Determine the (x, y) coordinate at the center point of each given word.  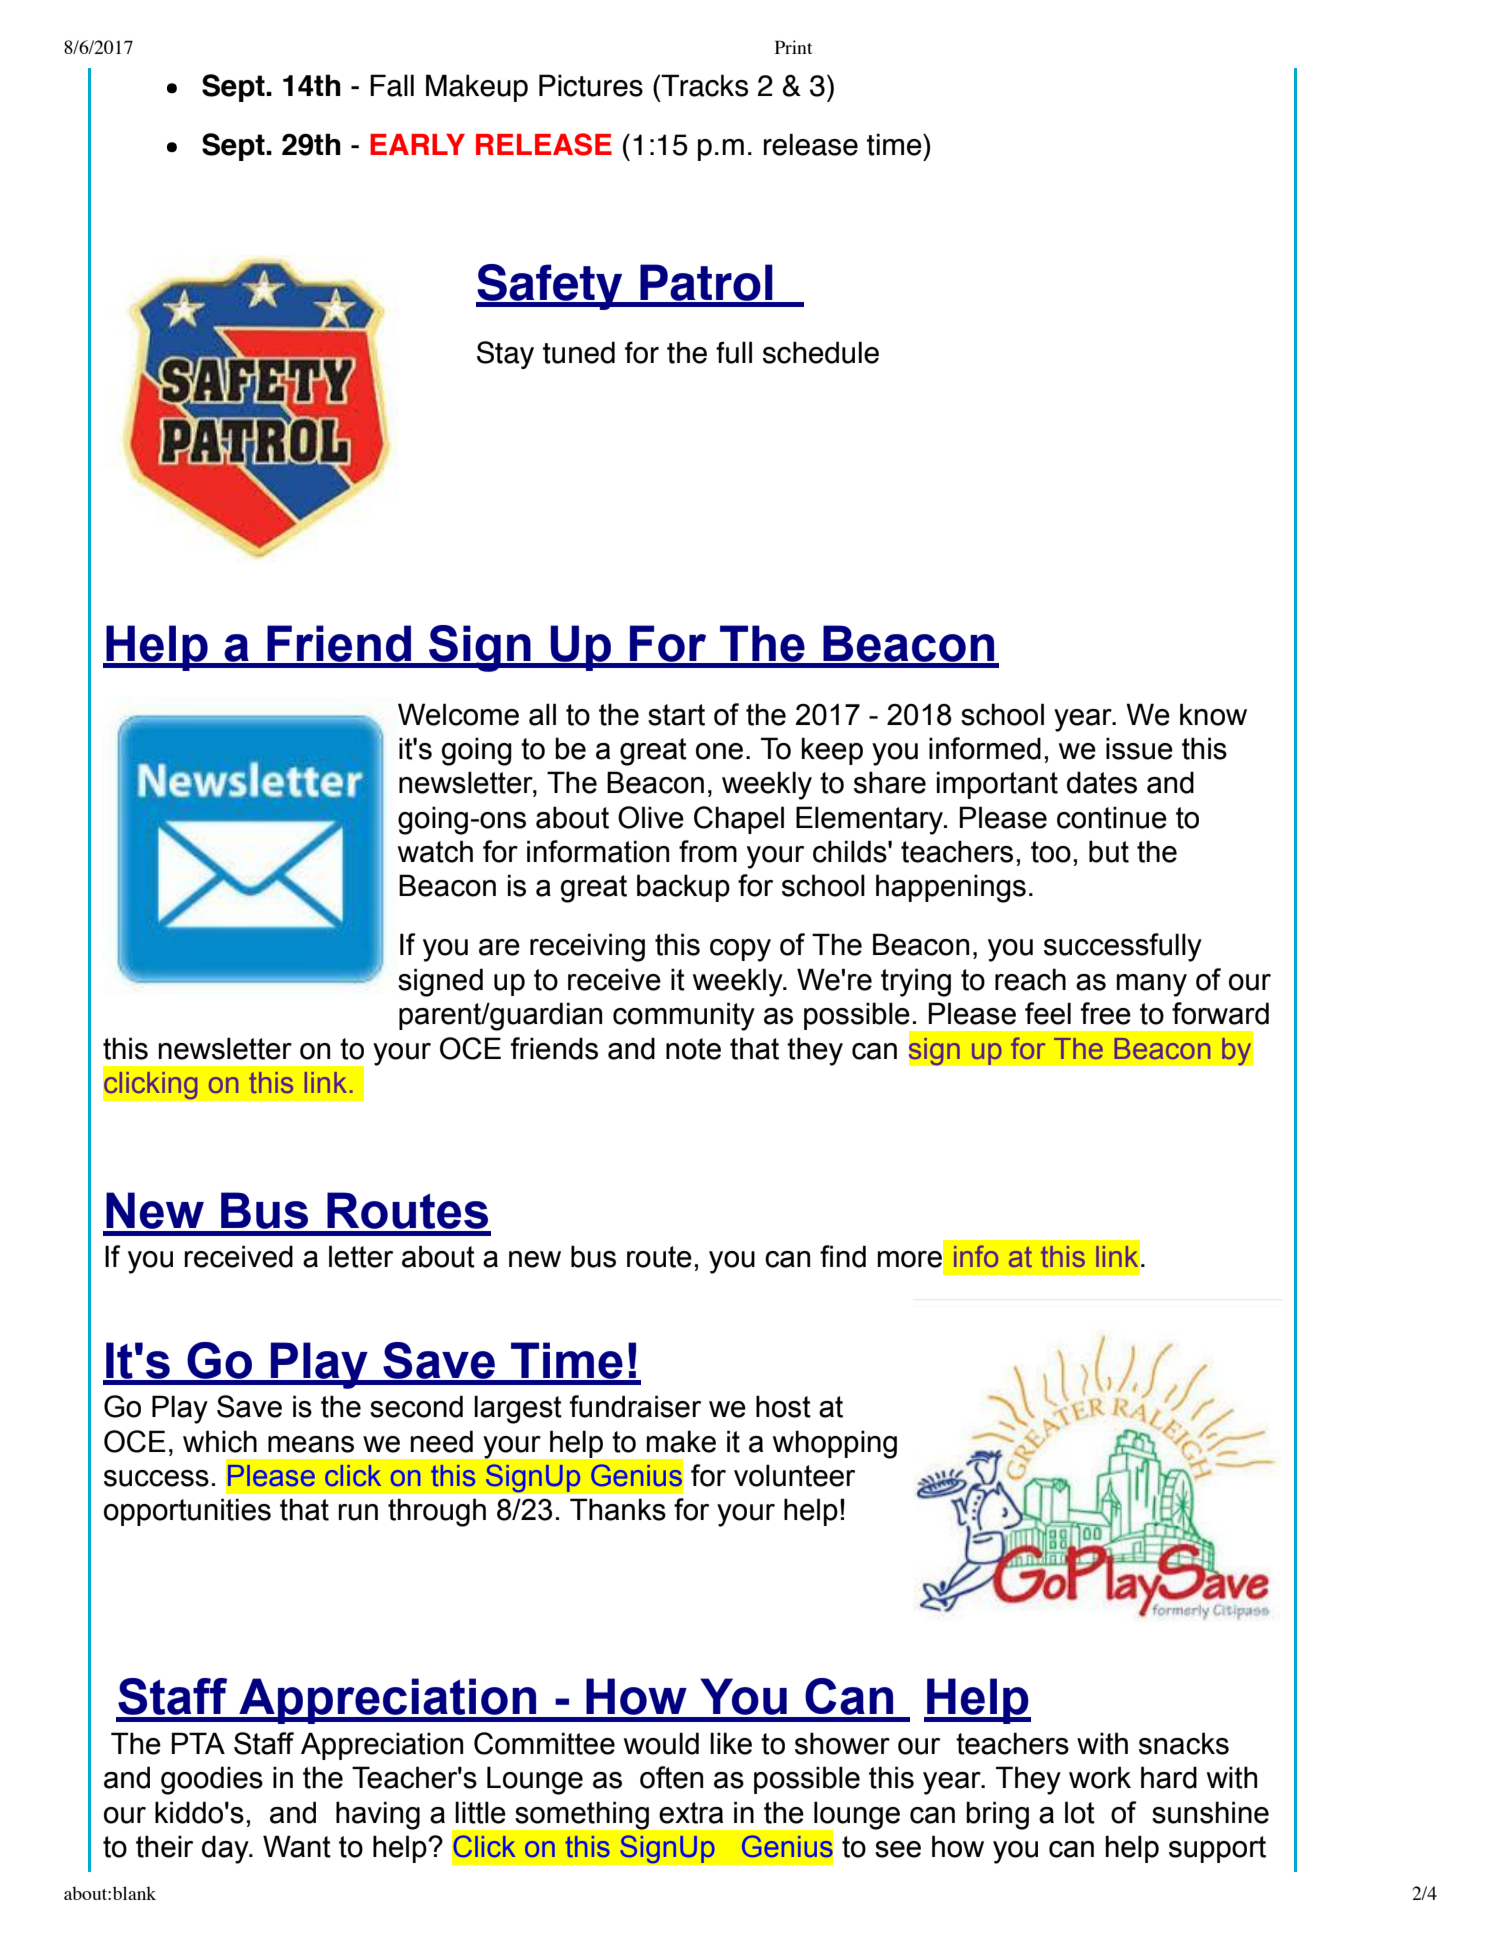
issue (1139, 748)
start (676, 715)
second (416, 1406)
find (843, 1256)
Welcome (458, 714)
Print (793, 47)
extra (691, 1813)
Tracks (704, 85)
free (1106, 1013)
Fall (392, 85)
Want (297, 1846)
